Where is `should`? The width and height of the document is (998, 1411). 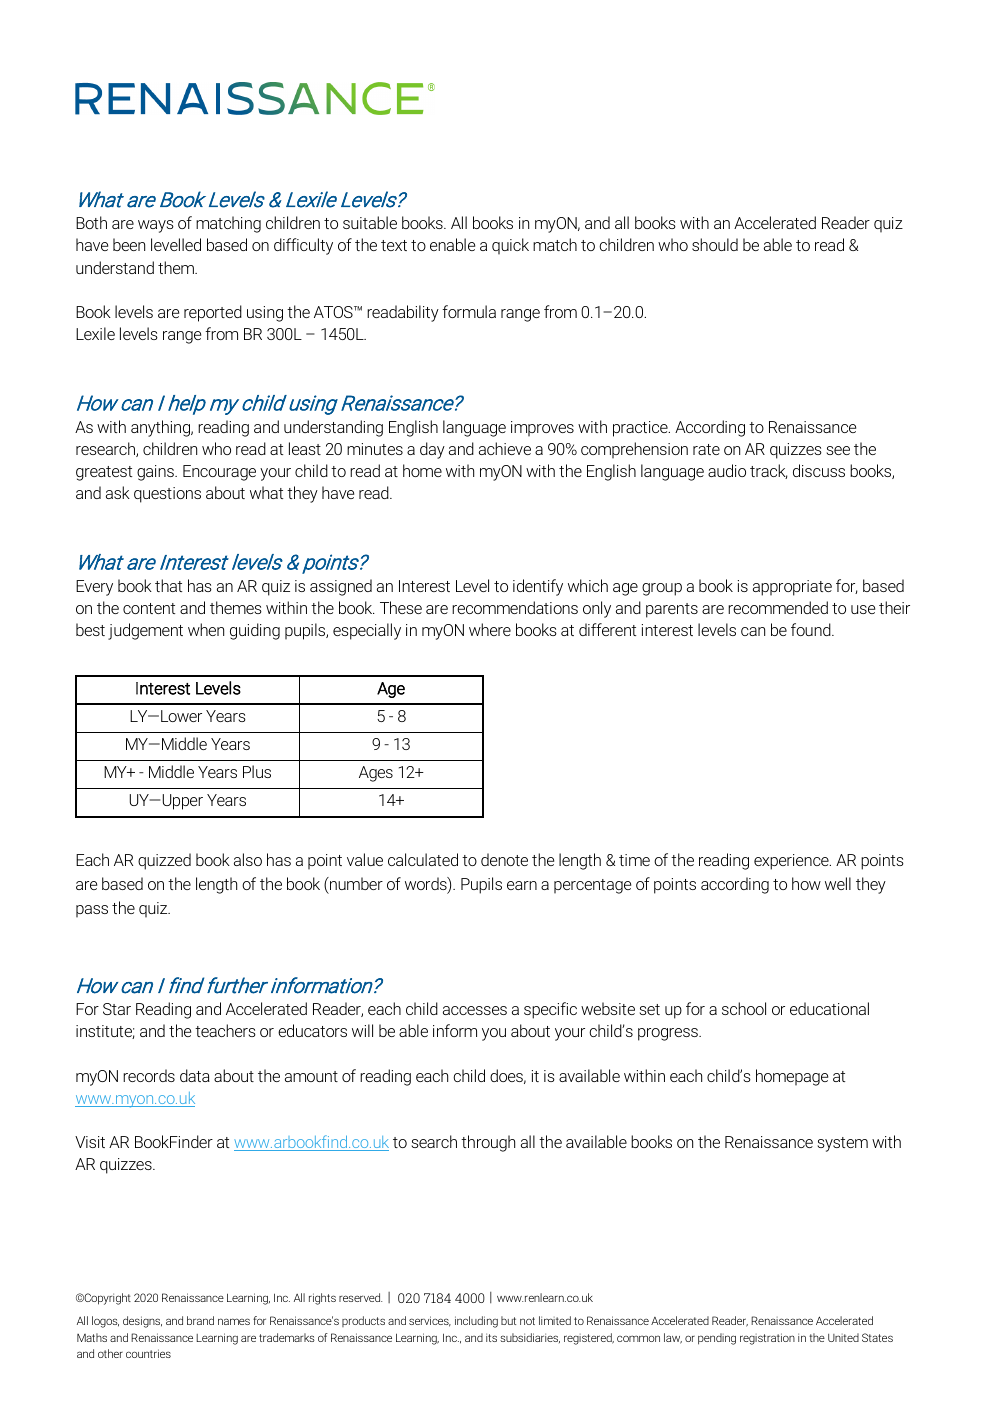
should is located at coordinates (715, 244).
